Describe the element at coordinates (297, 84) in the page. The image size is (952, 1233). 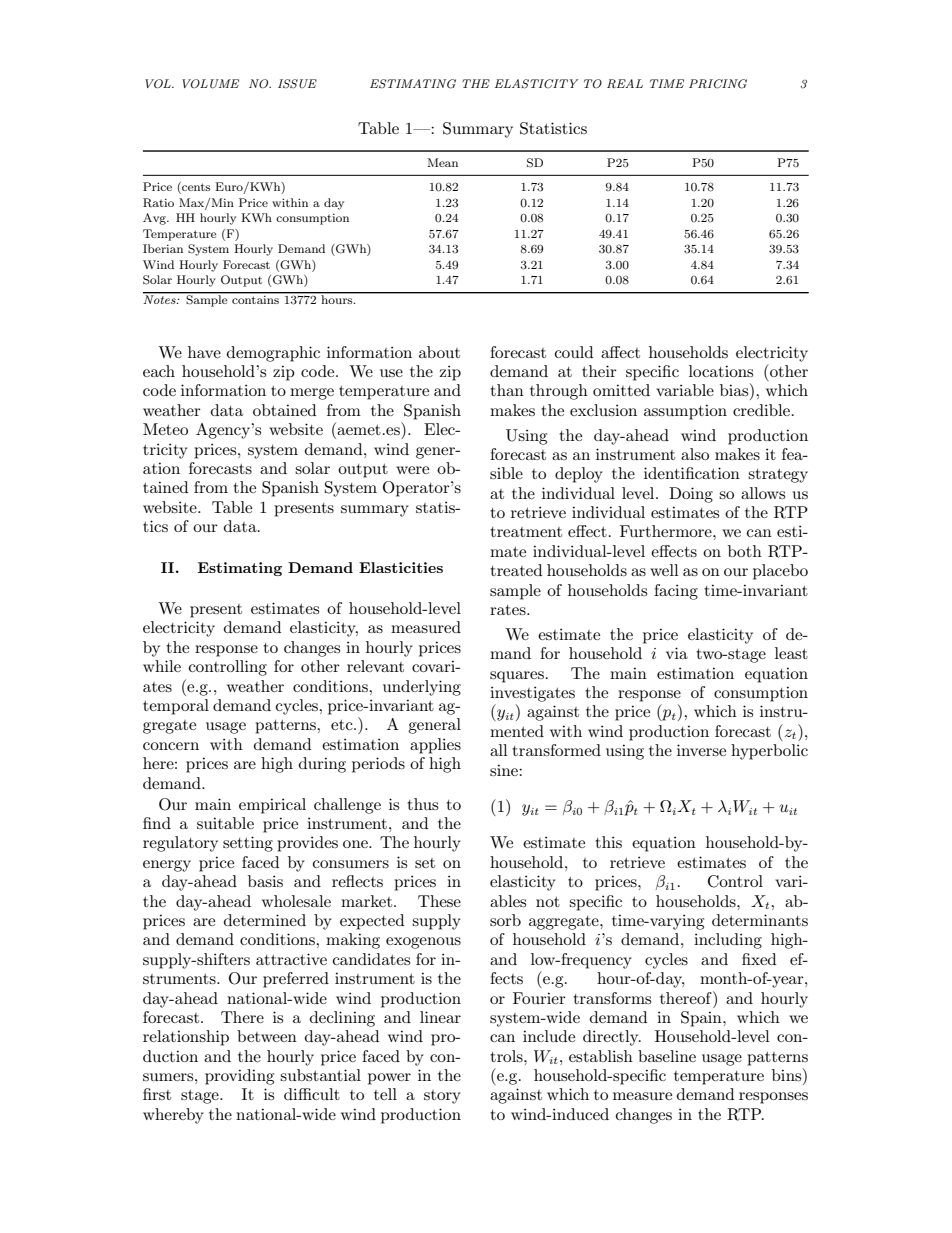
I see `ISSUE` at that location.
